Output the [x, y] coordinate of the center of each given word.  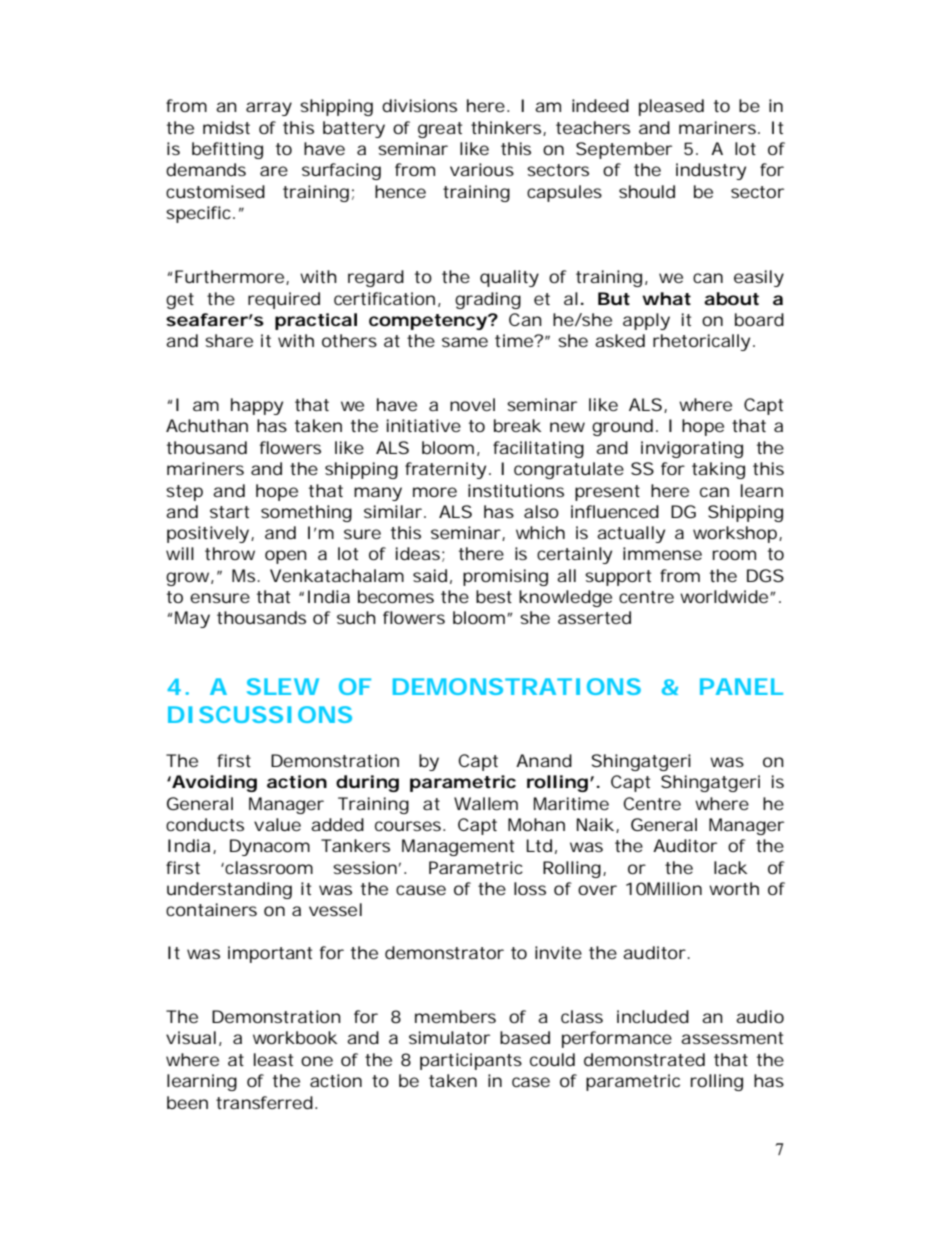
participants [471, 1061]
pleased [671, 107]
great [440, 130]
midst [226, 127]
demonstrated [644, 1059]
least [273, 1059]
